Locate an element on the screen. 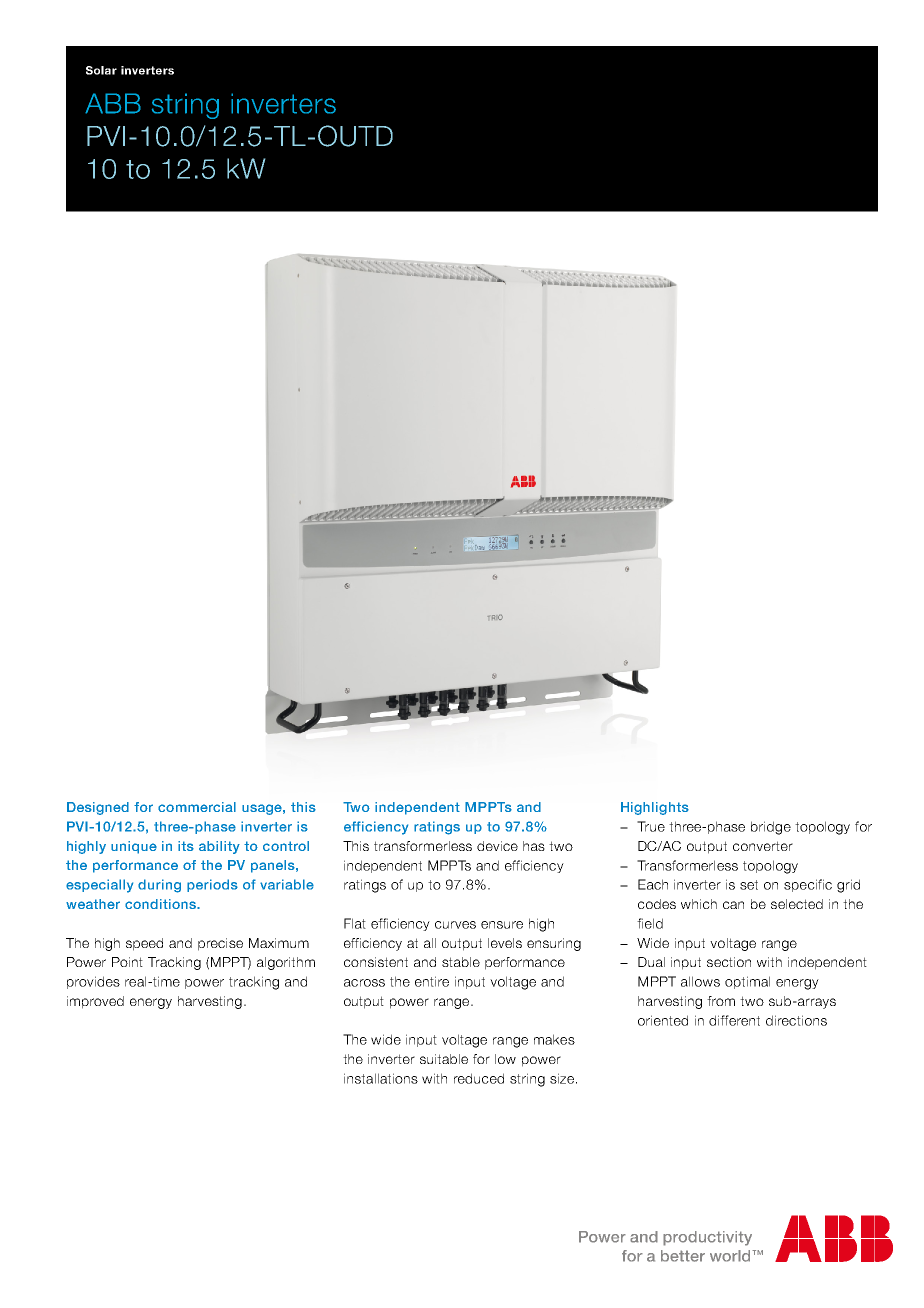 This screenshot has height=1308, width=924. commercial is located at coordinates (197, 807).
